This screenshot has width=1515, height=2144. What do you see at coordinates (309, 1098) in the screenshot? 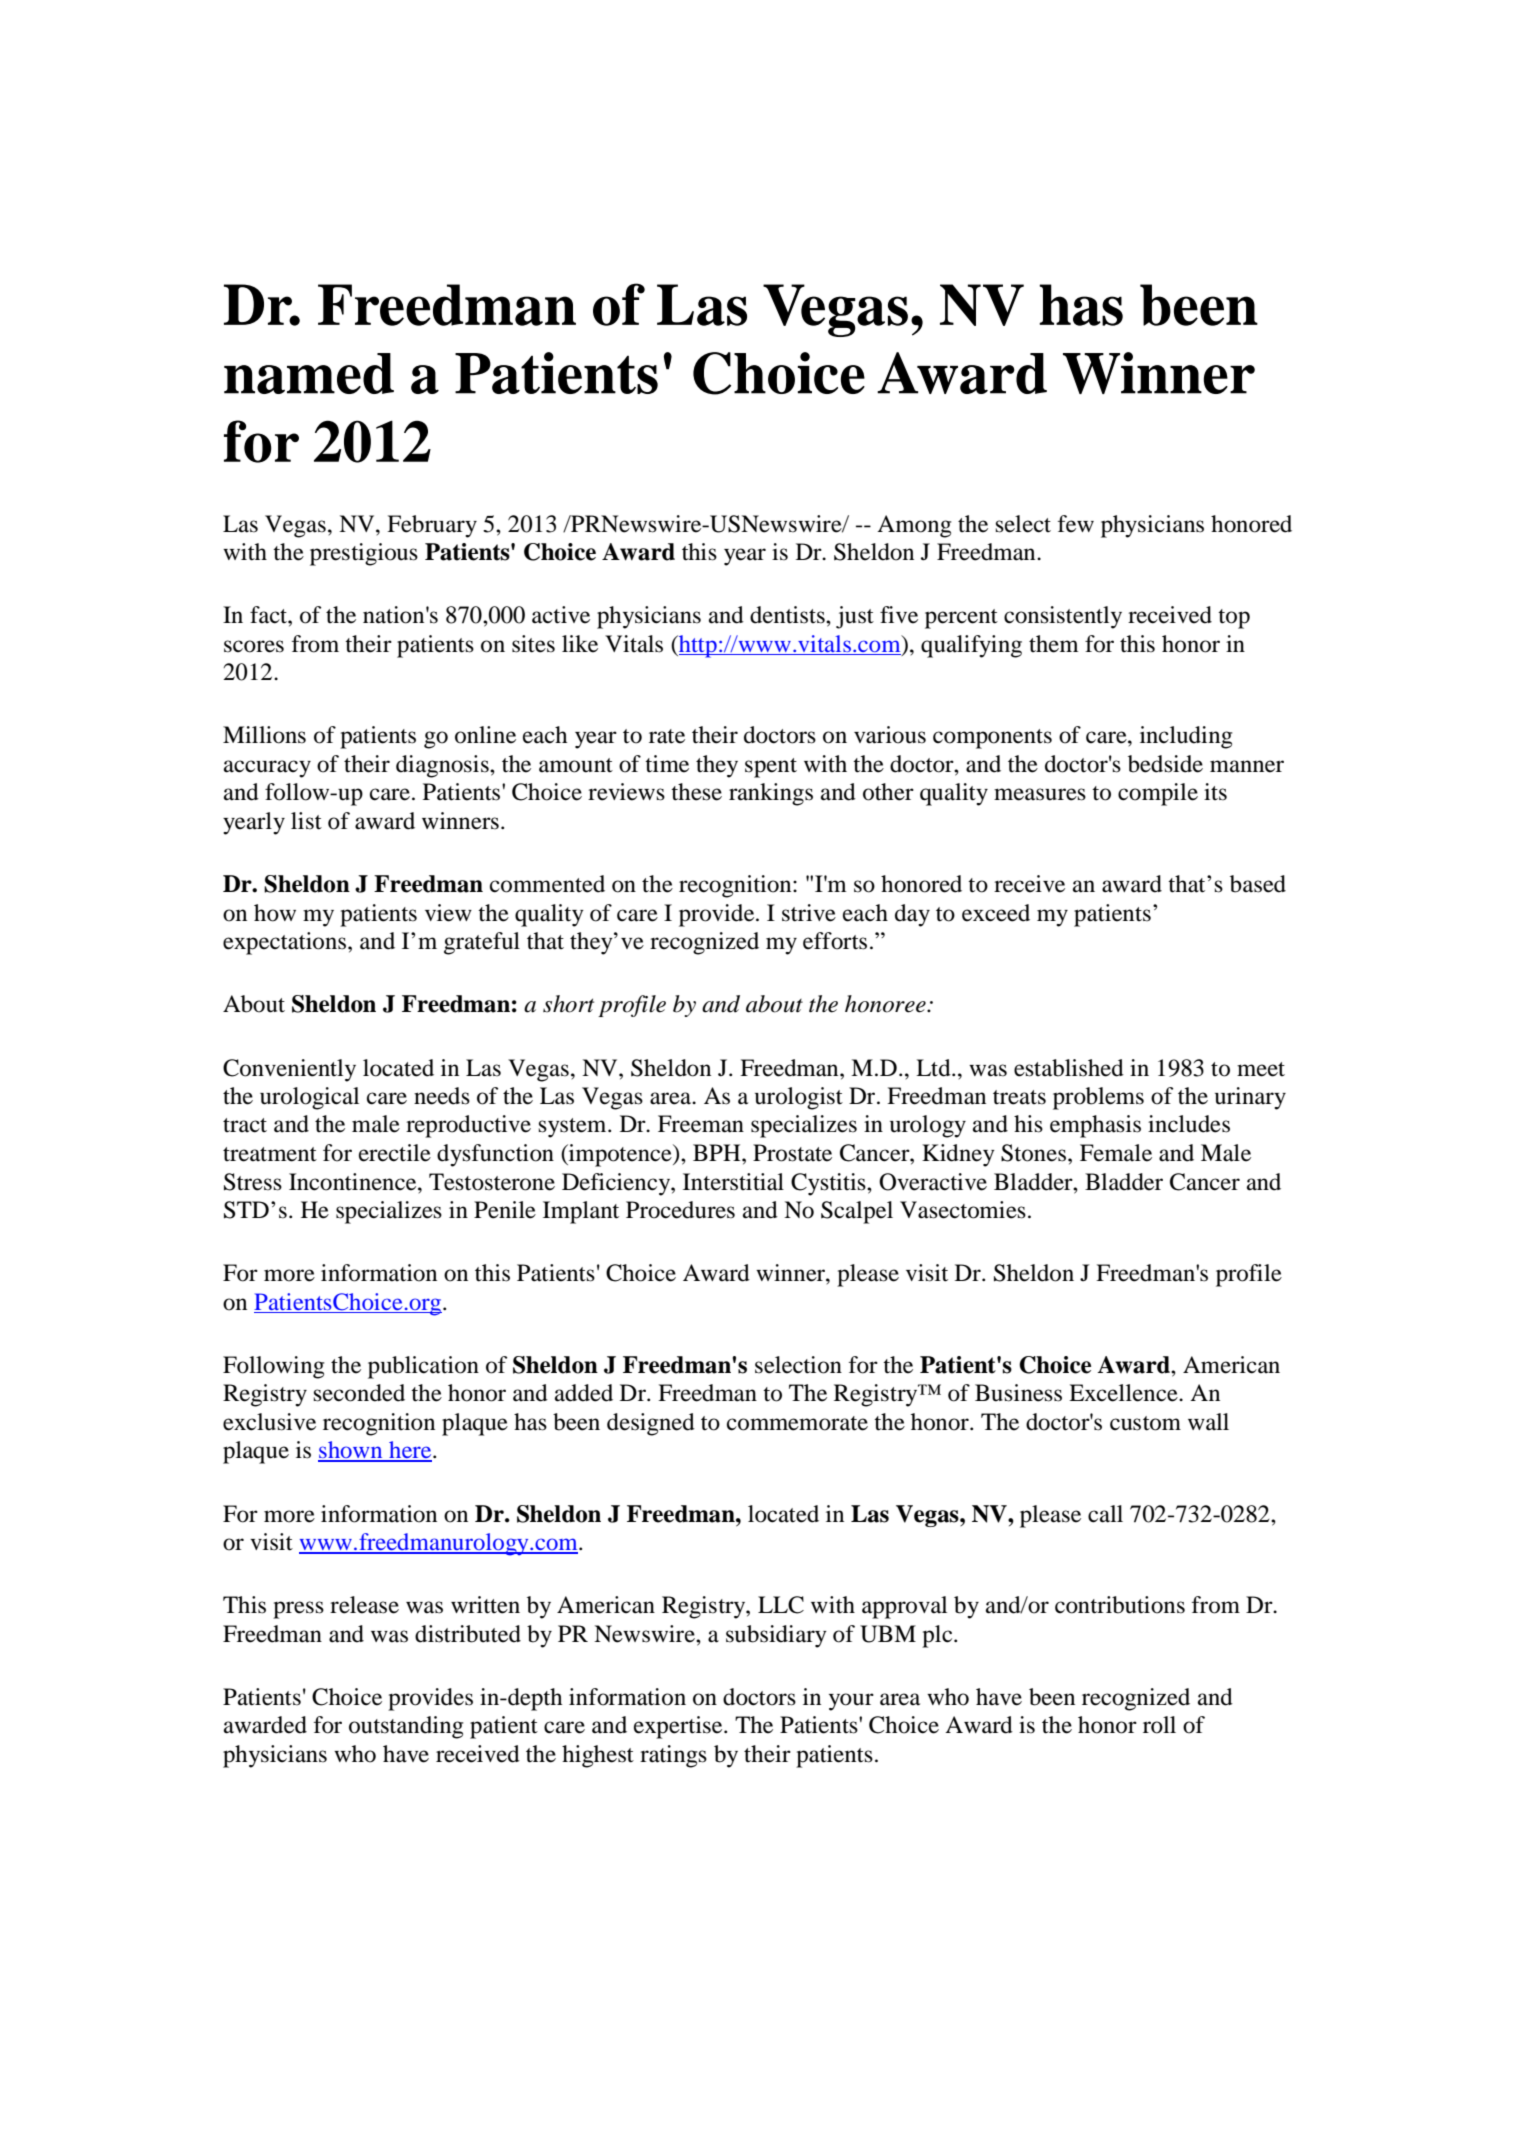
I see `urological` at bounding box center [309, 1098].
